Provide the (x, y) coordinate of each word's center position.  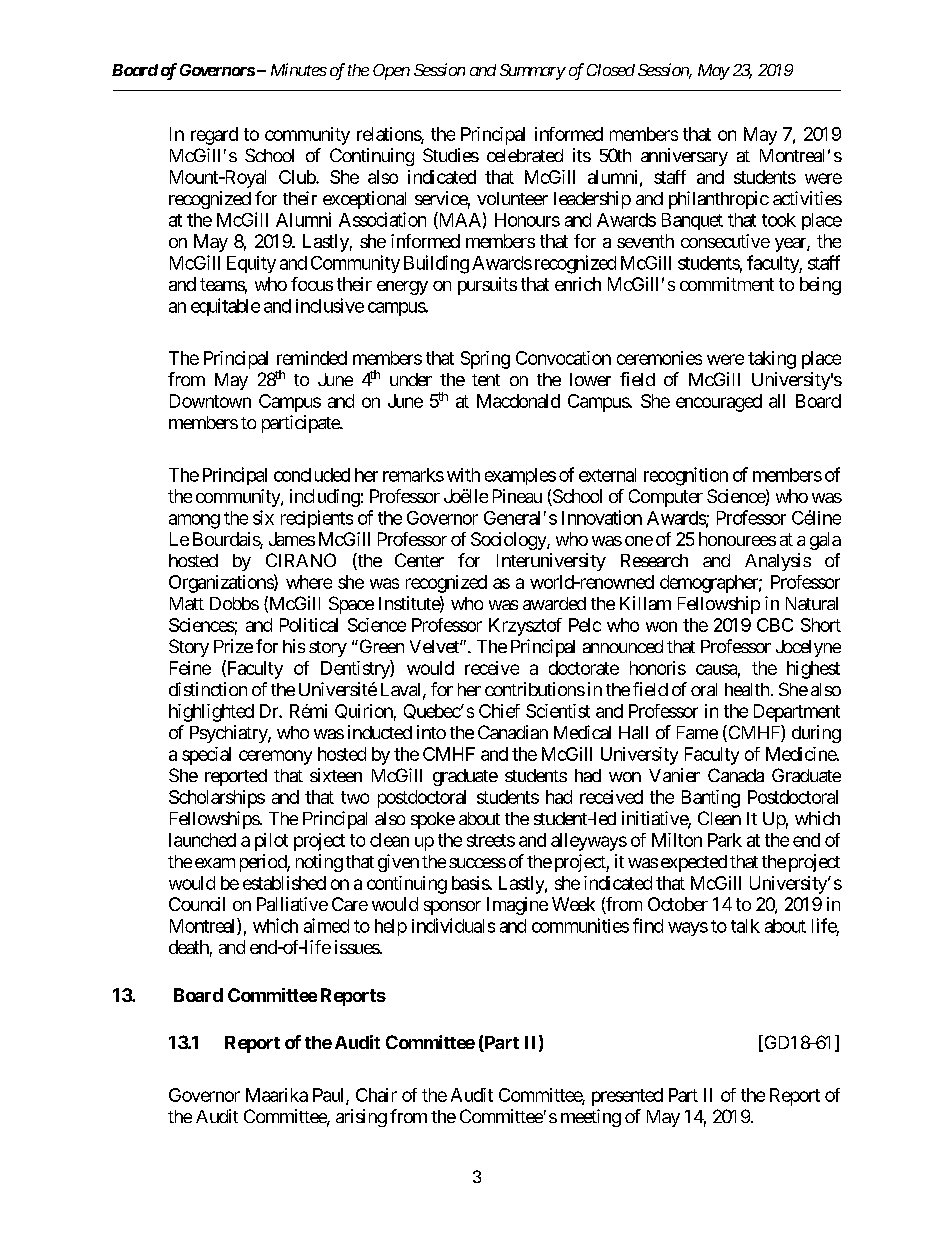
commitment (727, 284)
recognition (686, 476)
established (284, 883)
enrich (578, 284)
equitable (225, 307)
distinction (208, 689)
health (747, 689)
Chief (499, 711)
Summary (533, 72)
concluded (312, 475)
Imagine (517, 906)
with (463, 475)
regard (214, 136)
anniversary (684, 157)
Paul (330, 1096)
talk (745, 926)
